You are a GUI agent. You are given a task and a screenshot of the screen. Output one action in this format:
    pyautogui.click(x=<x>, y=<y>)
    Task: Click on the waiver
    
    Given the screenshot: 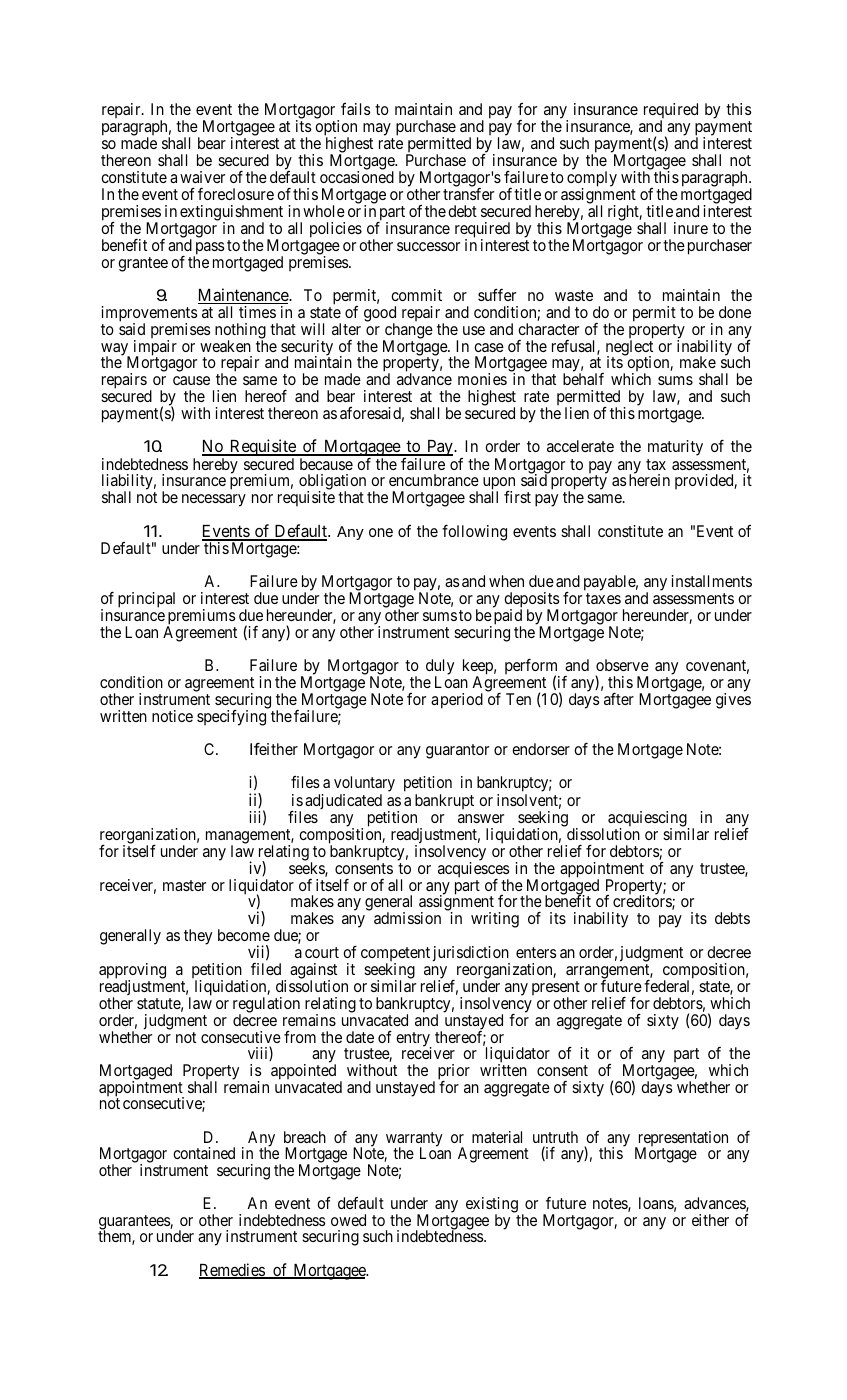 What is the action you would take?
    pyautogui.click(x=202, y=177)
